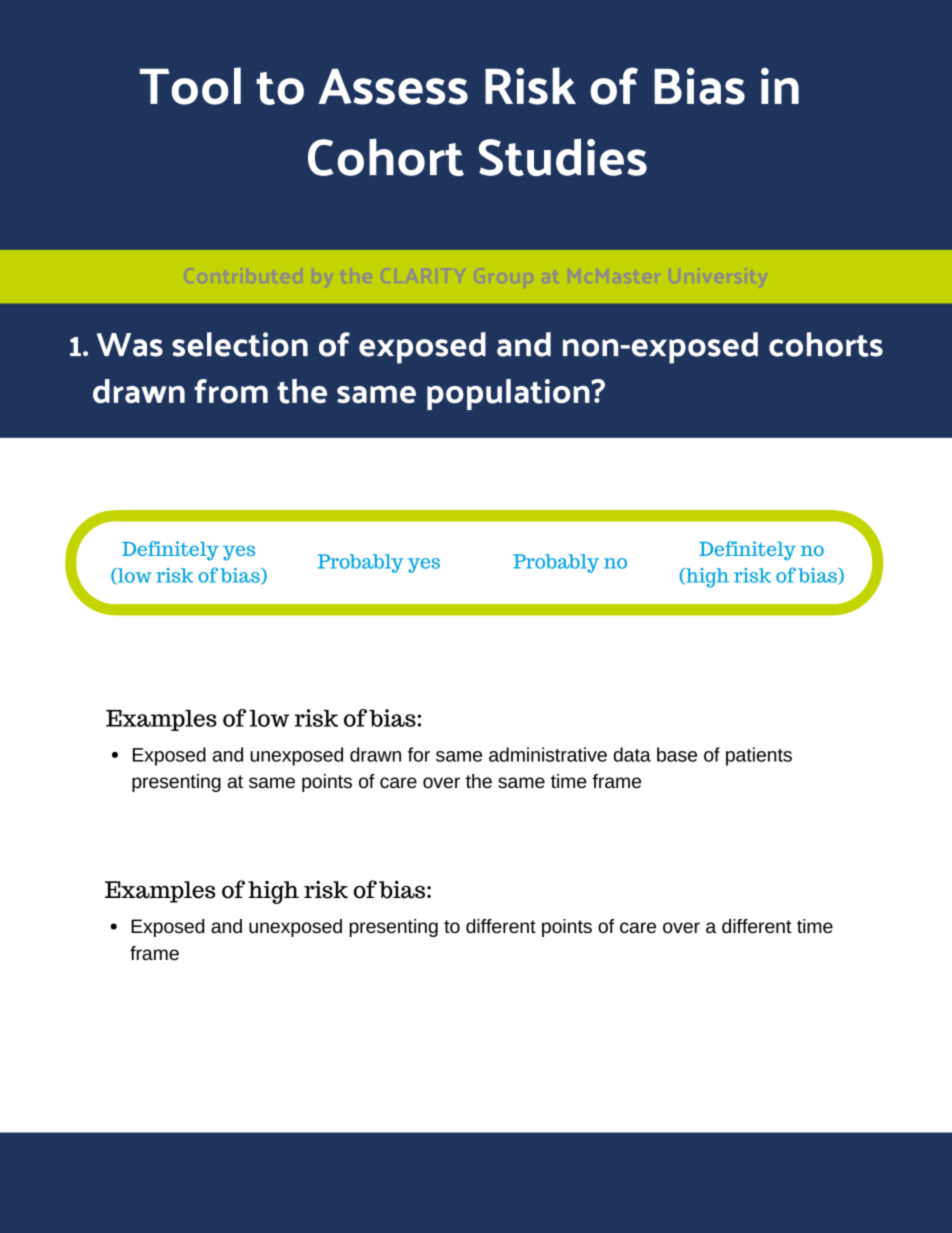 This screenshot has width=952, height=1233. I want to click on population, so click(509, 394).
